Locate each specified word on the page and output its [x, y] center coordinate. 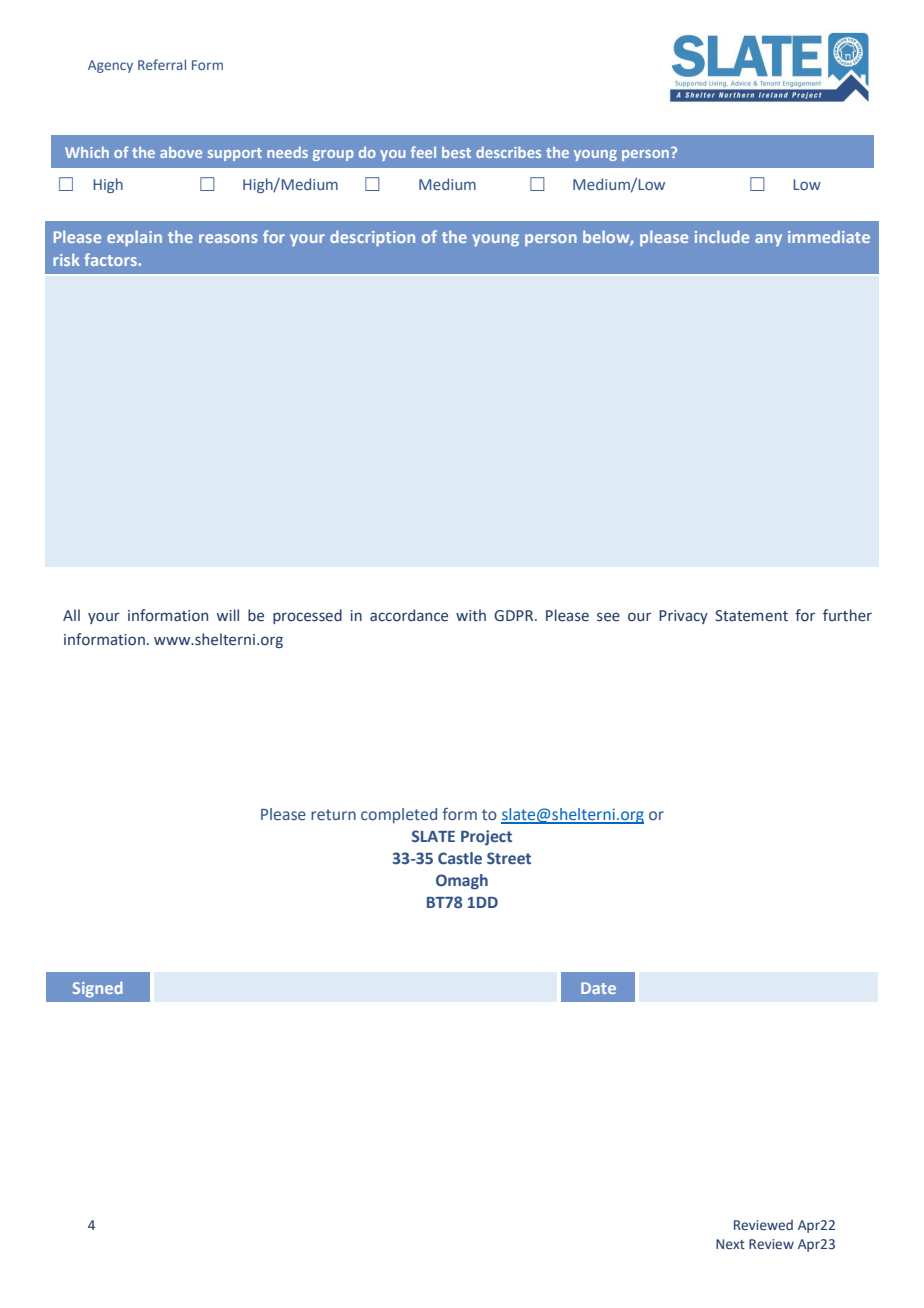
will [228, 615]
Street [509, 858]
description [372, 238]
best [456, 152]
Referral [162, 64]
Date [598, 988]
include [722, 236]
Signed [98, 989]
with [471, 615]
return [333, 814]
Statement [751, 616]
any [768, 240]
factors [111, 259]
